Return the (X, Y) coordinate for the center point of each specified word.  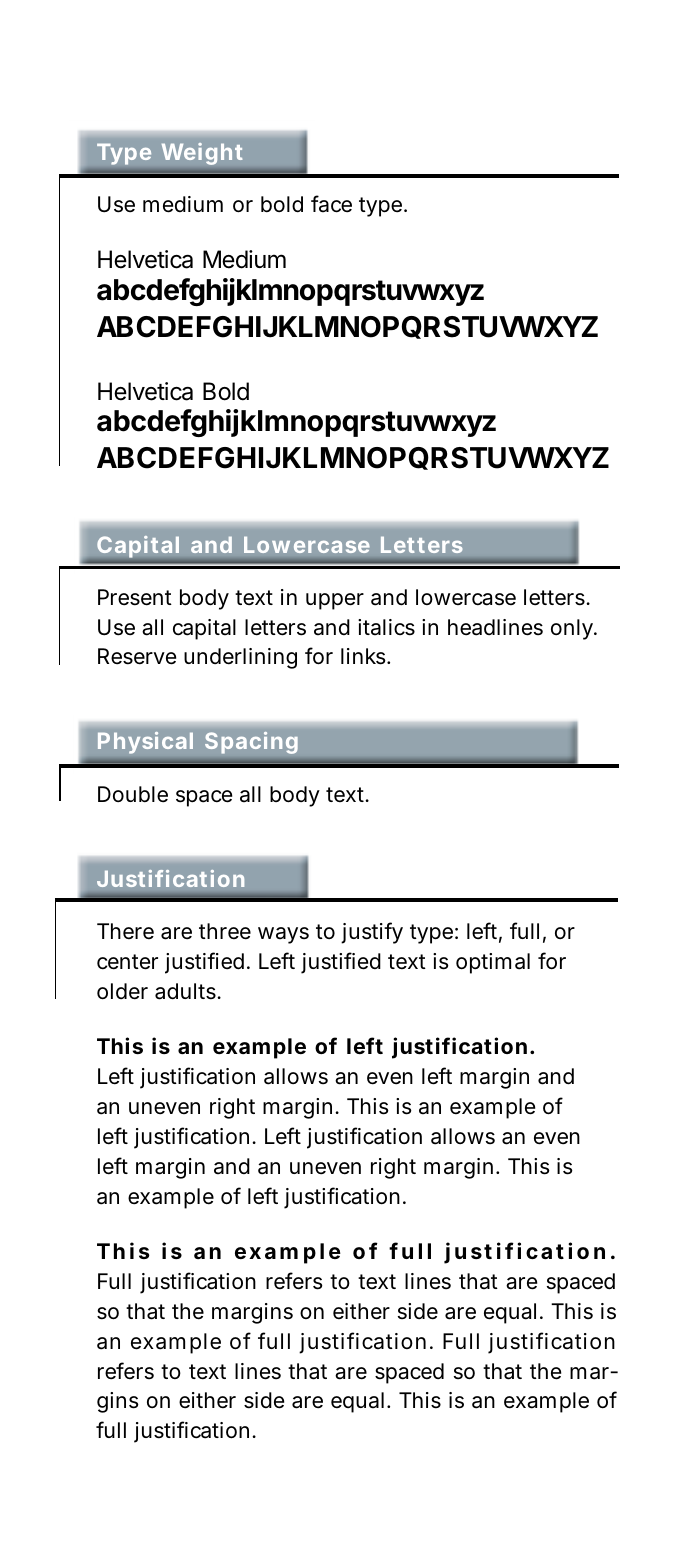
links (364, 656)
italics (386, 627)
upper (335, 601)
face (331, 204)
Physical (145, 742)
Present (135, 597)
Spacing (251, 742)
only (573, 629)
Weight (202, 154)
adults (186, 991)
